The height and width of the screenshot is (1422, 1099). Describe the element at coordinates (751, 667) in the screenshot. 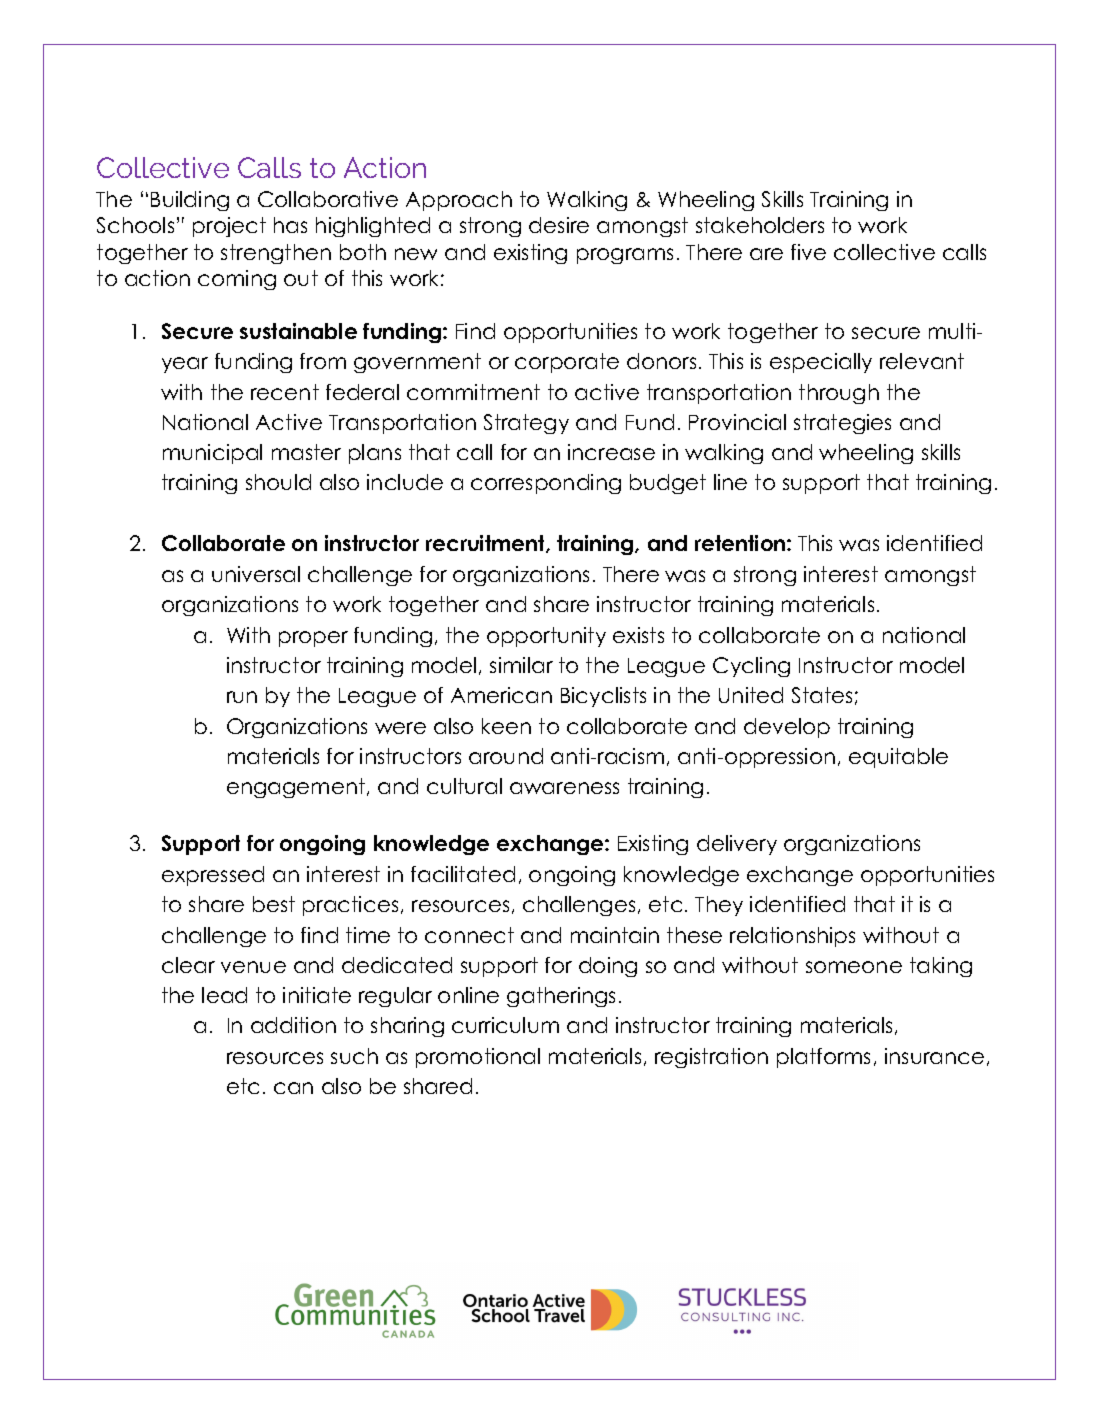

I see `Cycling` at that location.
